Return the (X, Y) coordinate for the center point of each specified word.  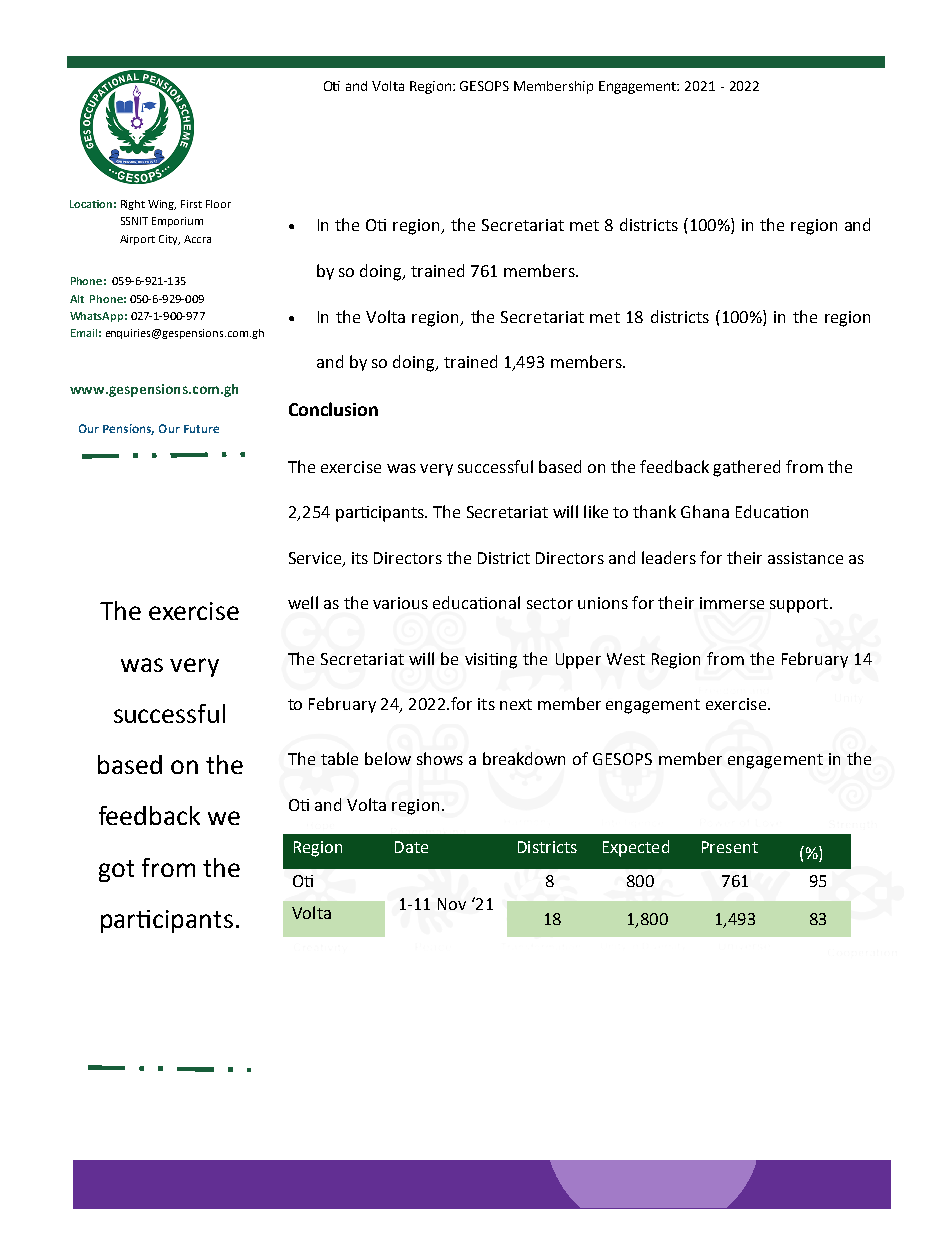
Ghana (705, 511)
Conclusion (333, 409)
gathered (746, 468)
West (626, 659)
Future (201, 429)
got (116, 871)
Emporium (177, 222)
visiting (491, 661)
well (303, 602)
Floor (218, 204)
